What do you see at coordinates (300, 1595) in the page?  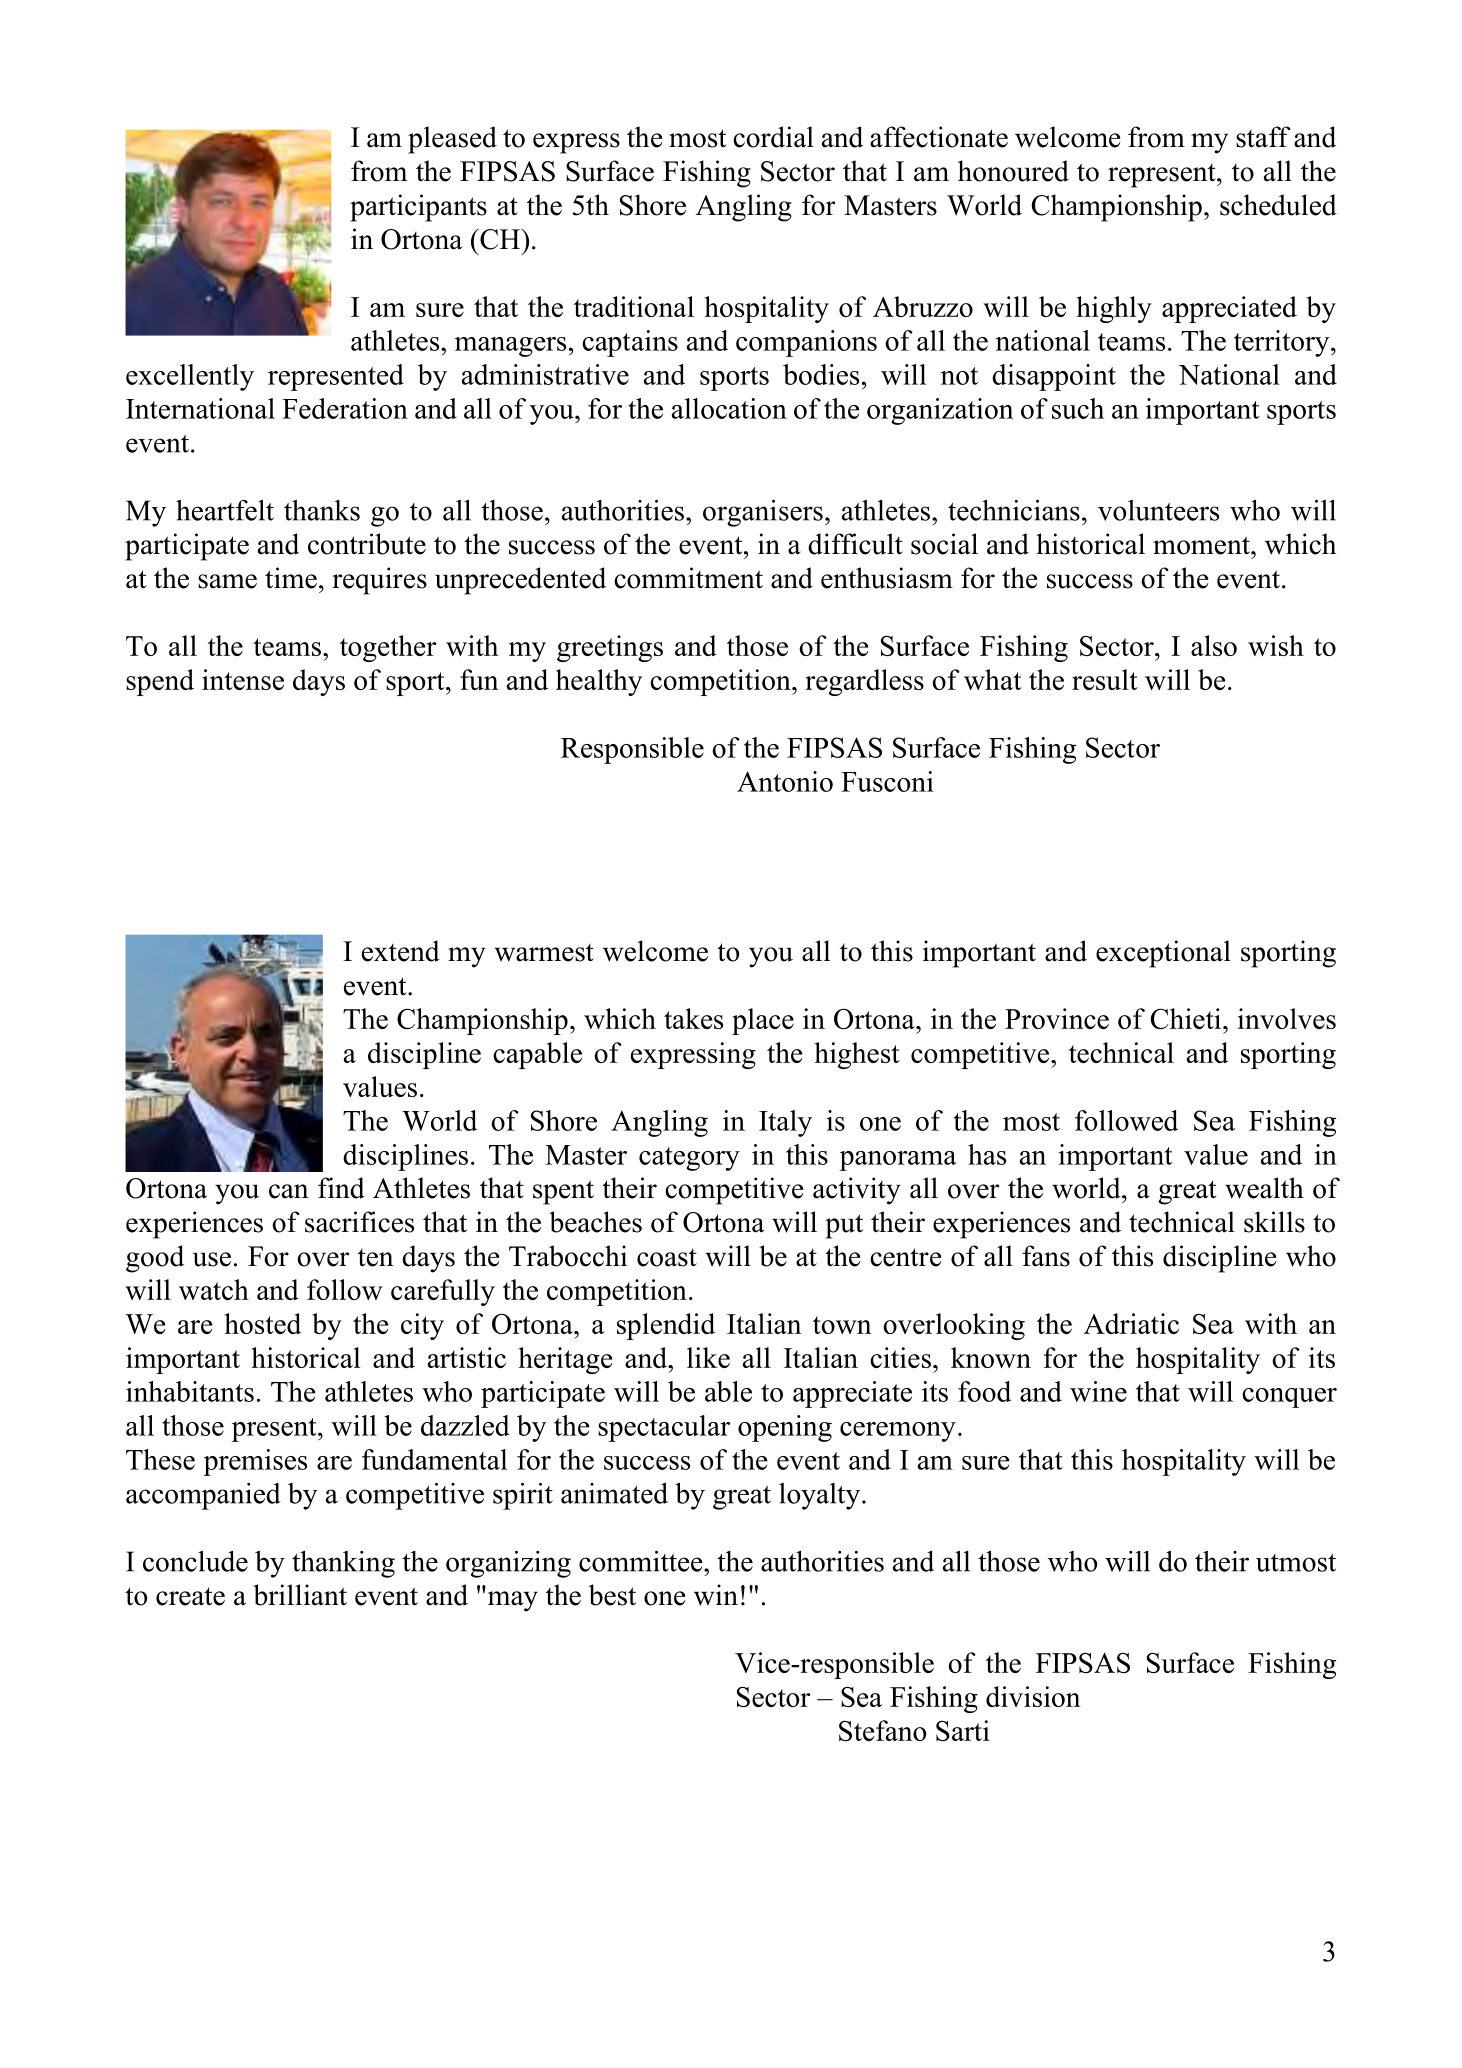 I see `brilliant` at bounding box center [300, 1595].
